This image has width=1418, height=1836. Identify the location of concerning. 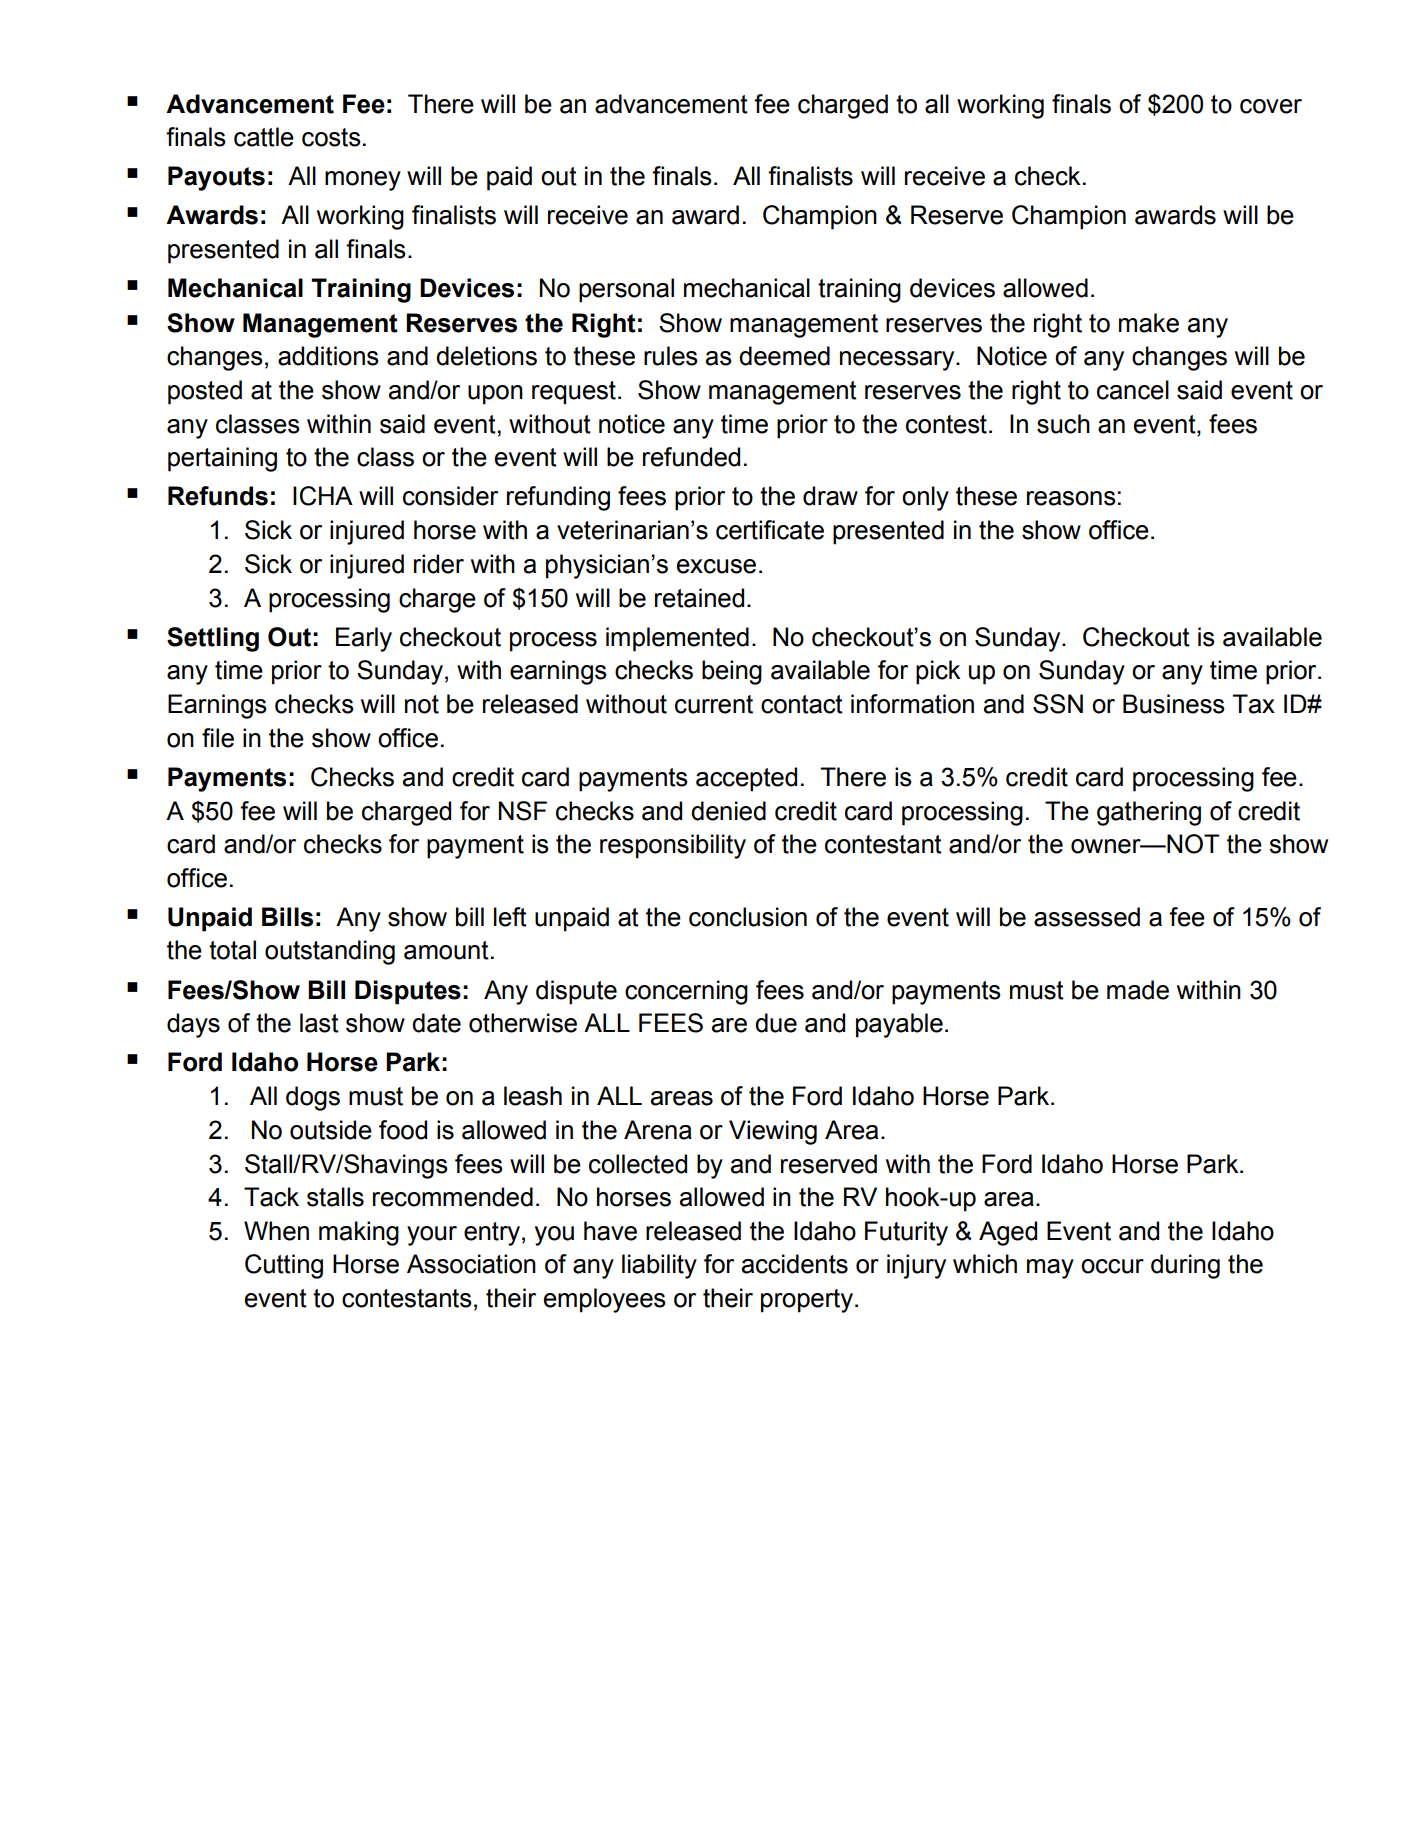
(686, 992).
